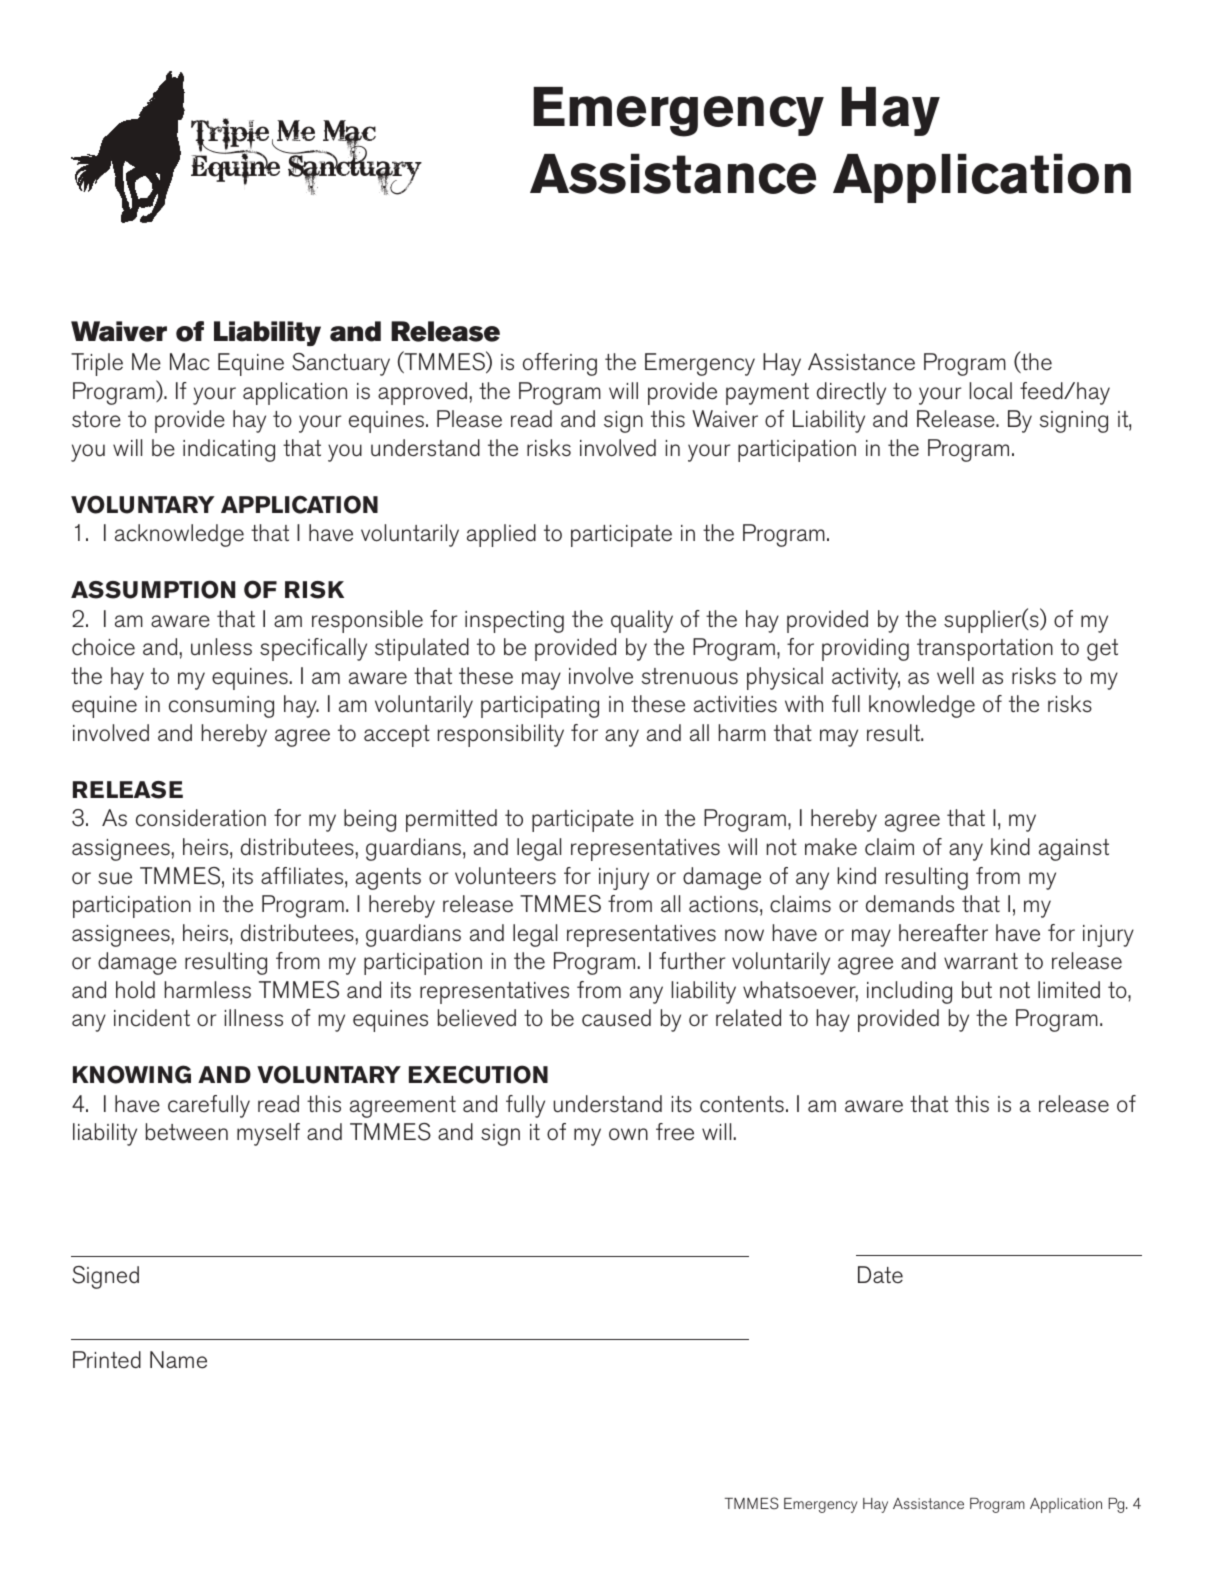 Image resolution: width=1213 pixels, height=1569 pixels. Describe the element at coordinates (221, 647) in the document. I see `unless` at that location.
